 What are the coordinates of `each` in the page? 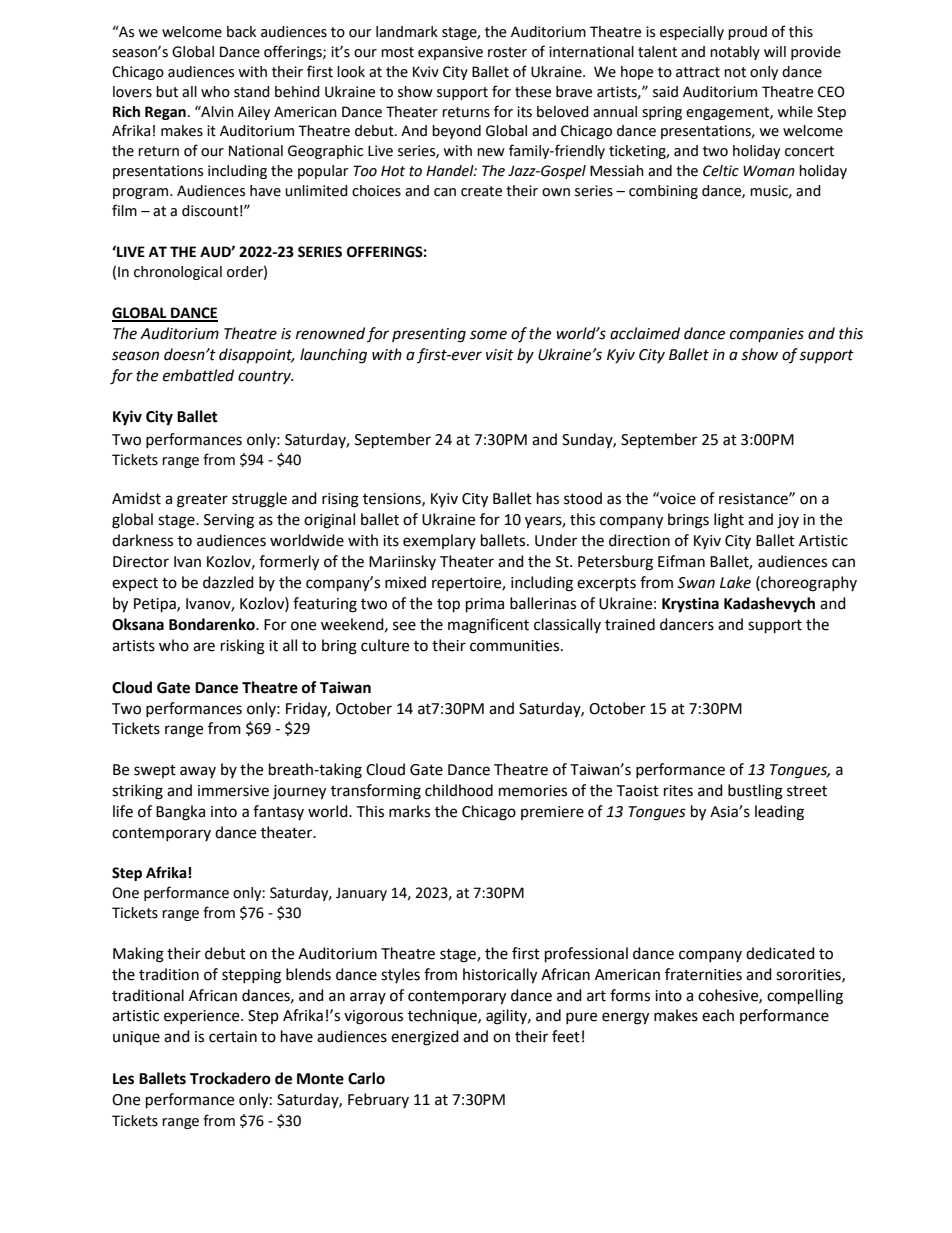 It's located at (718, 1015).
